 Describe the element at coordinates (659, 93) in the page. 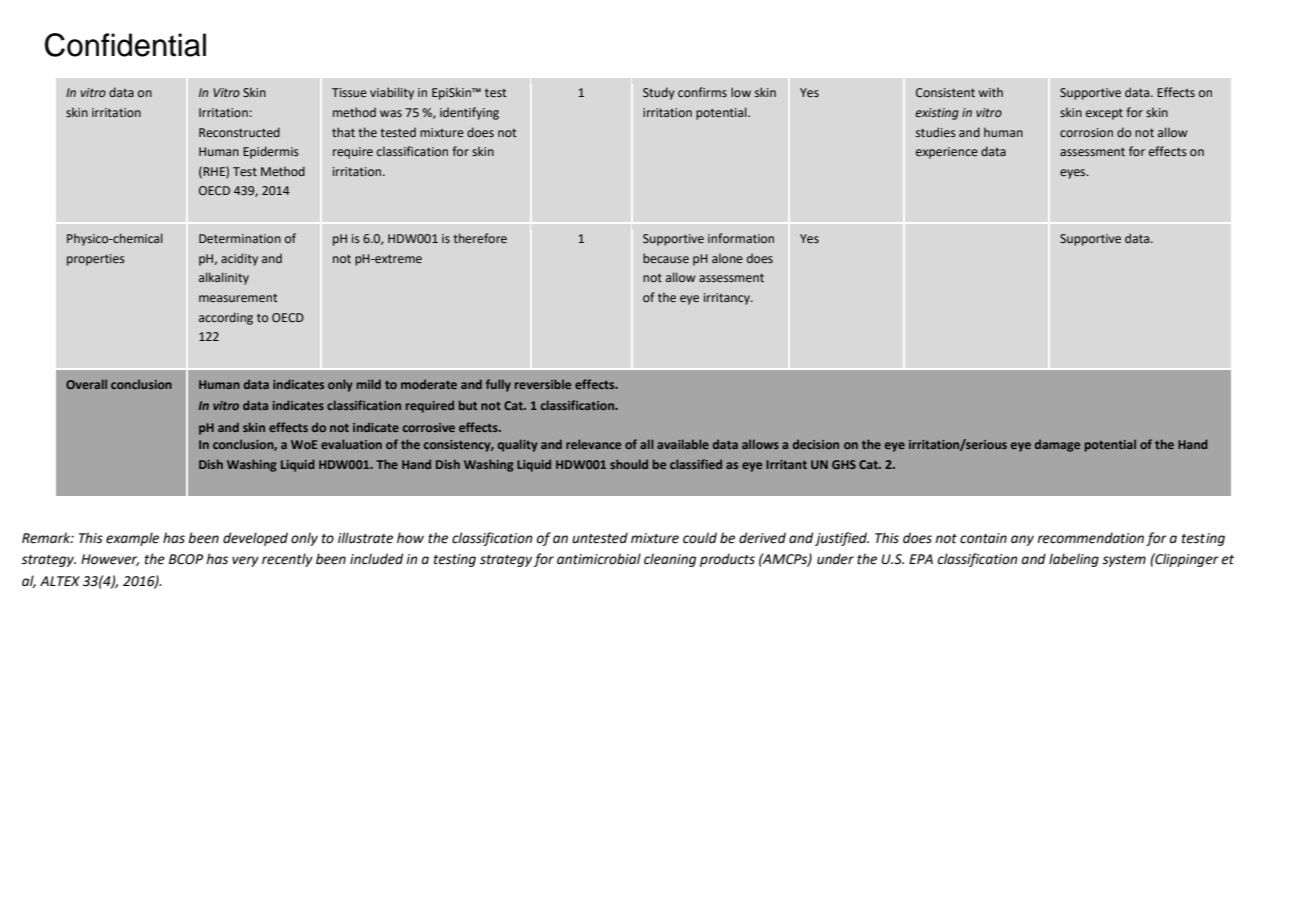

I see `Study` at that location.
